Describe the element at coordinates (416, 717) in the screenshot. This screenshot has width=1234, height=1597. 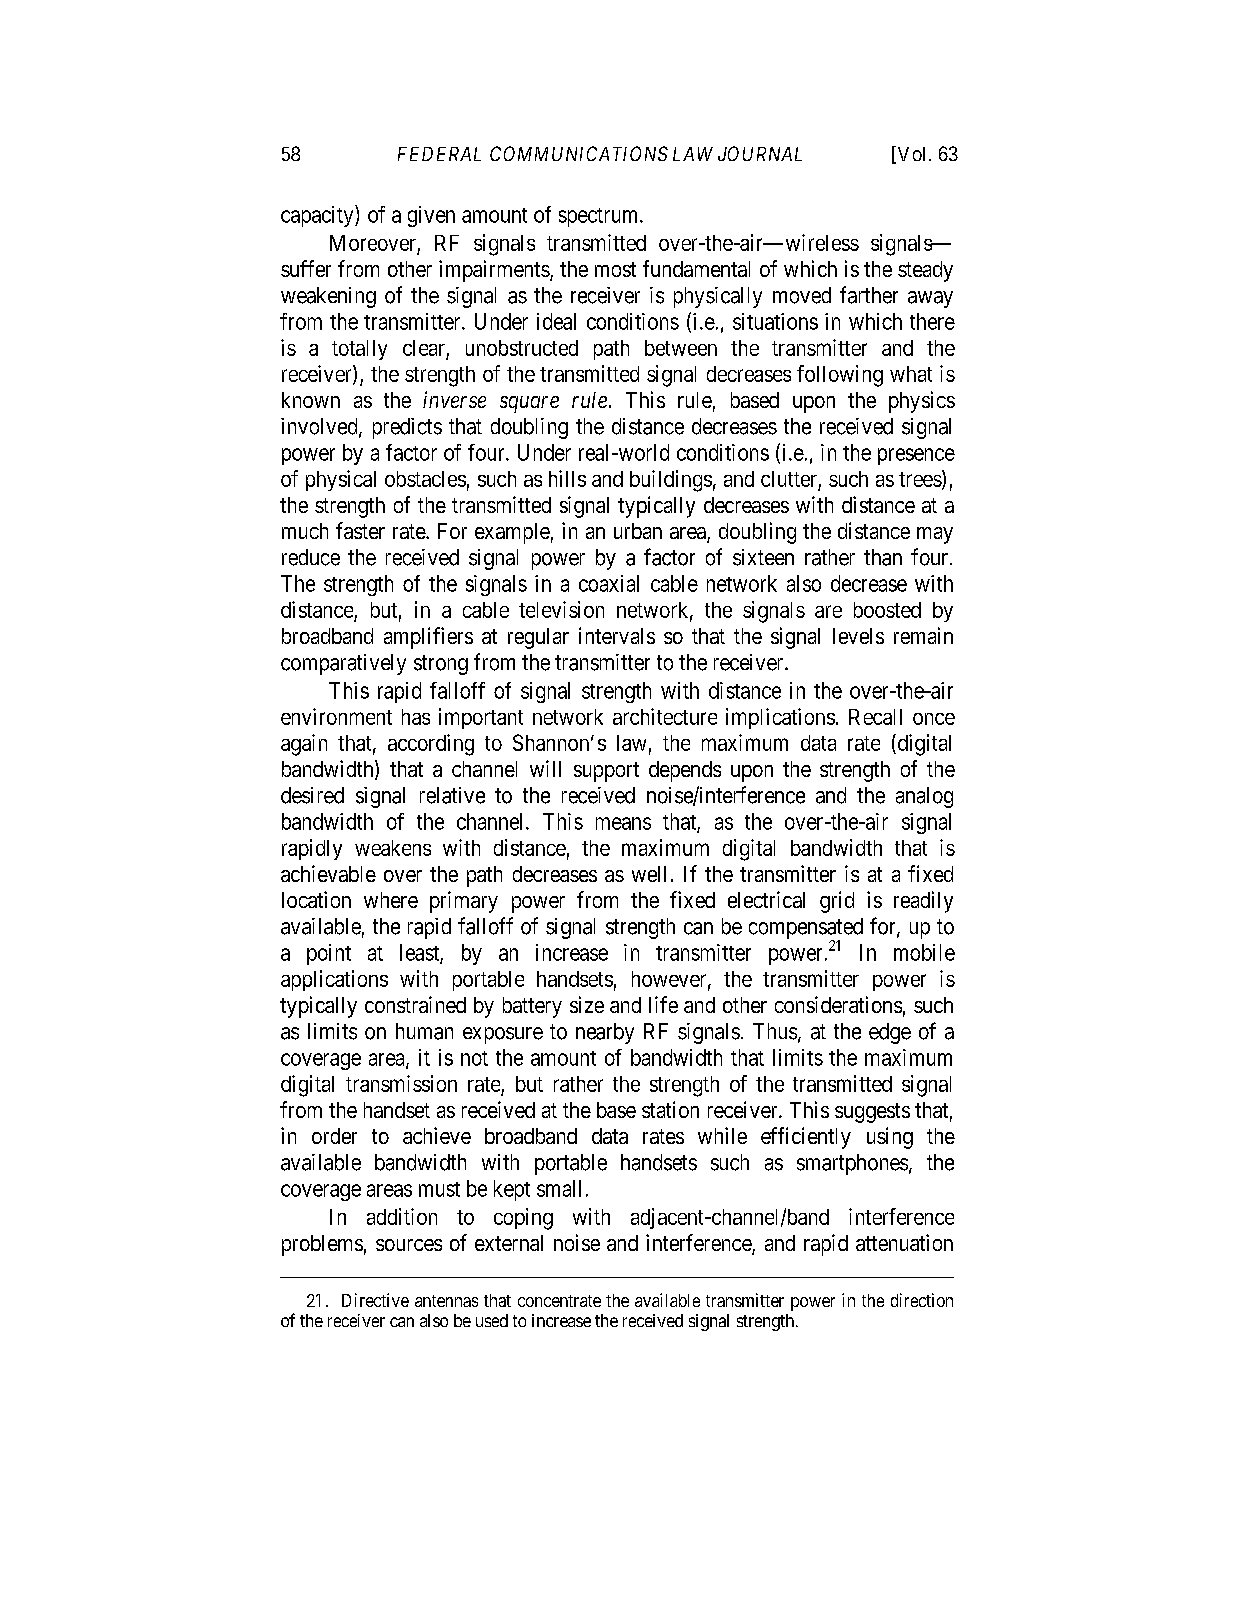
I see `has` at that location.
